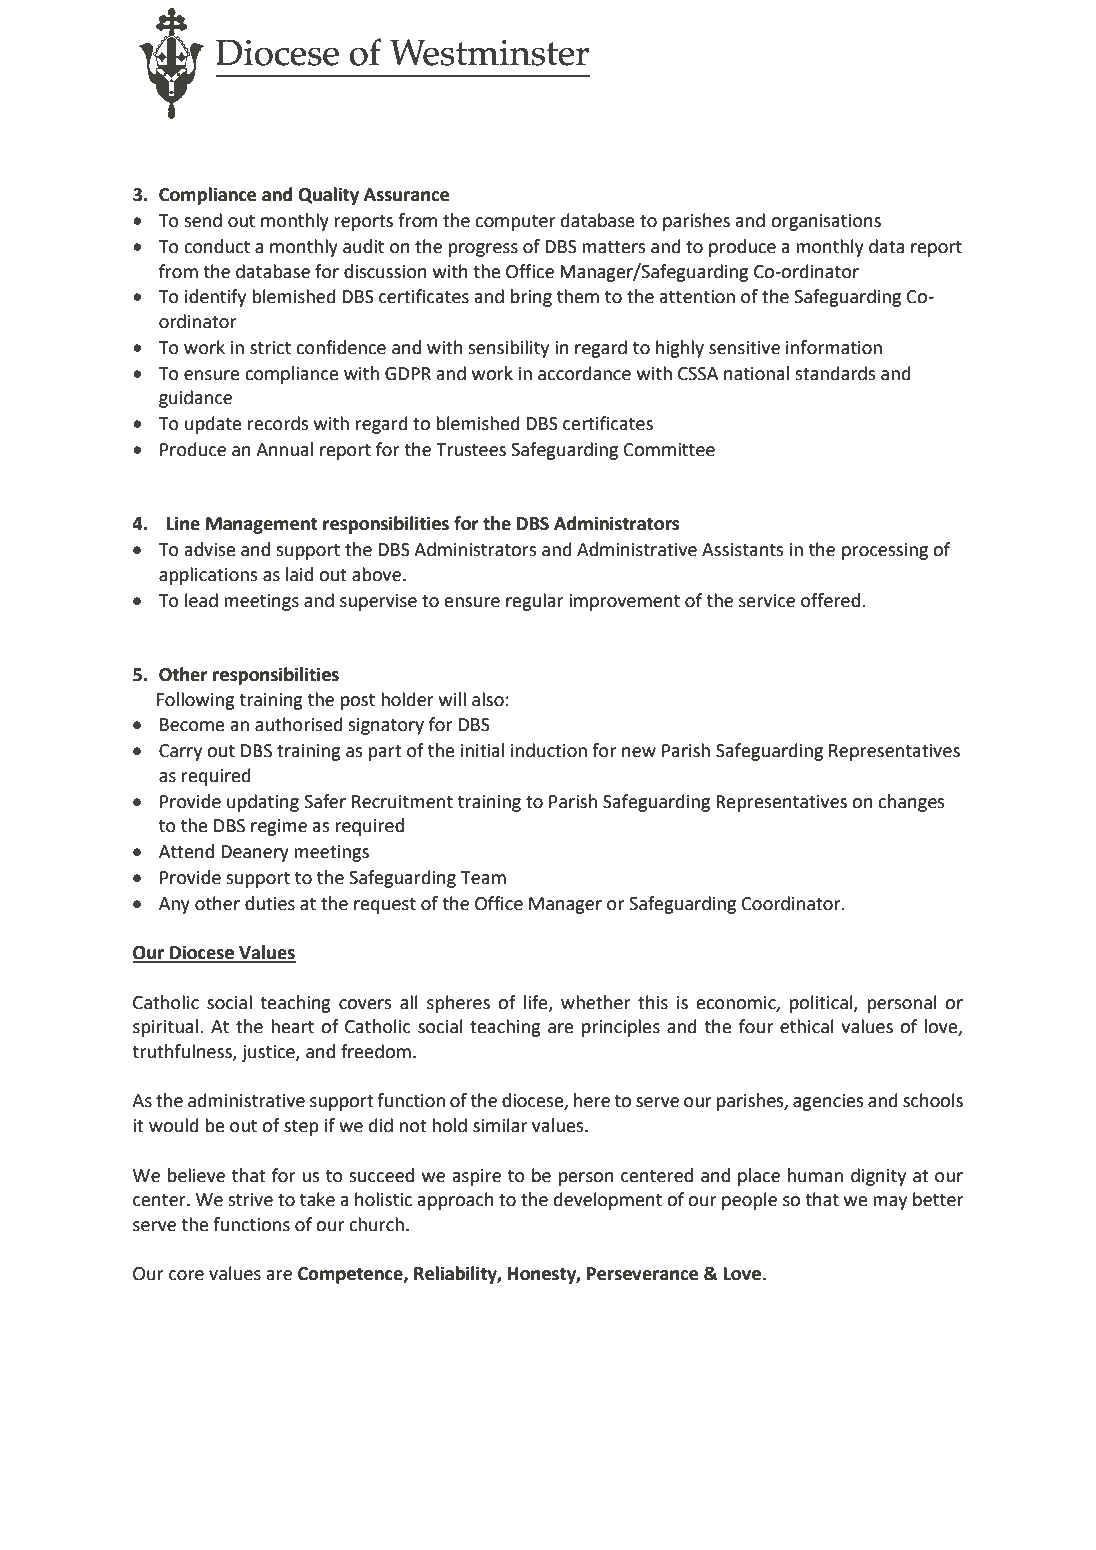  I want to click on political, so click(822, 1004).
